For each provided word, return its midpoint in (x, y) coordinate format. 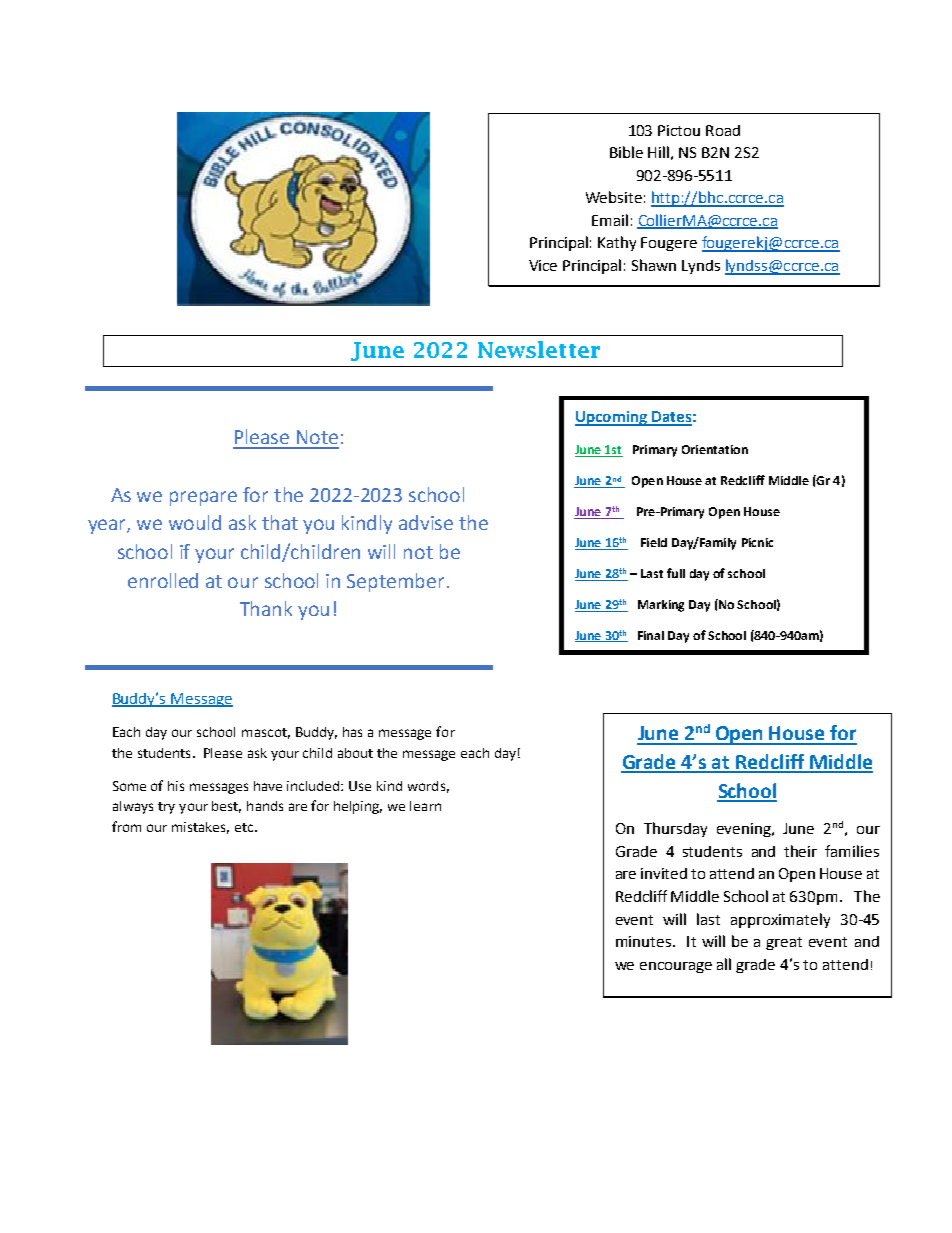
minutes (645, 941)
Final (651, 635)
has (352, 732)
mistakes (200, 828)
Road (723, 130)
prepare (203, 498)
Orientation (715, 449)
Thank (266, 608)
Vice (543, 265)
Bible (626, 152)
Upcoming (612, 418)
